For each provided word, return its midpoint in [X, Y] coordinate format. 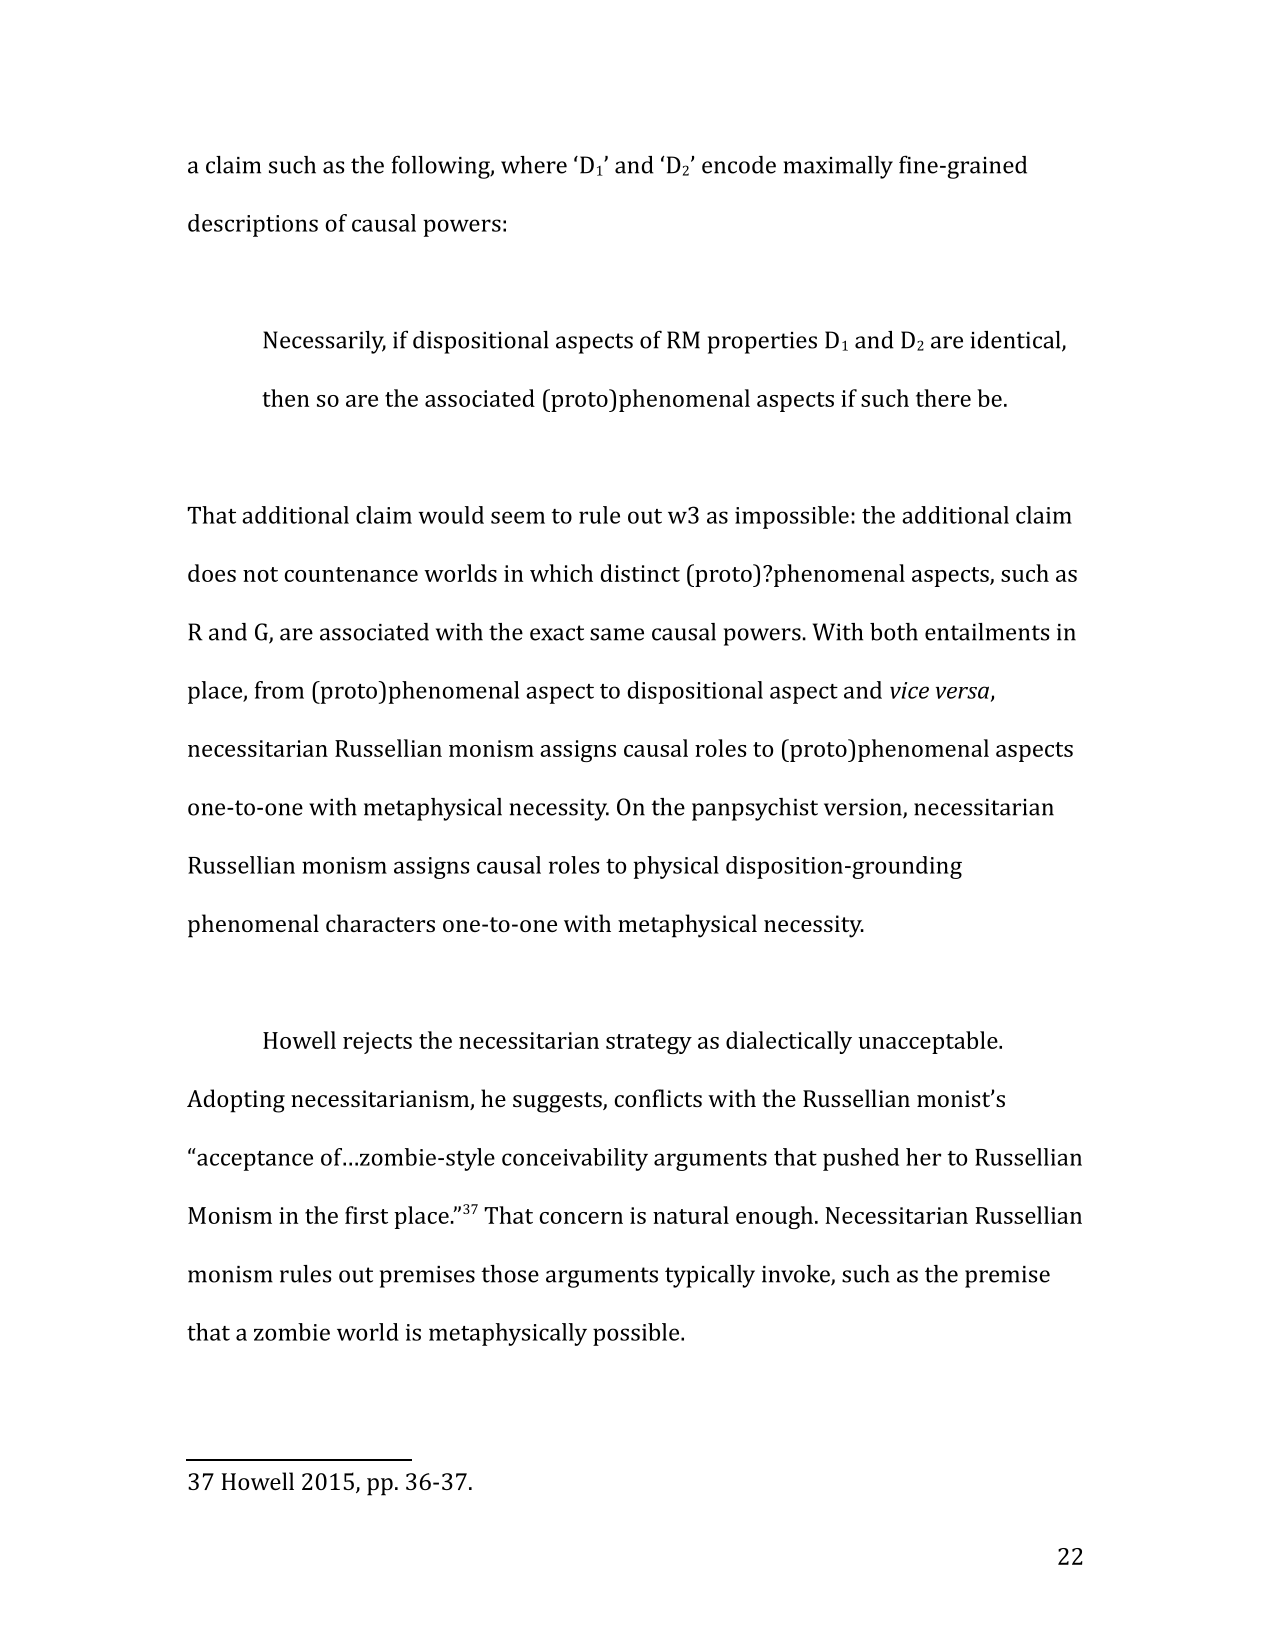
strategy [649, 1044]
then [285, 398]
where [534, 165]
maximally [838, 167]
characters [380, 923]
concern [581, 1218]
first [366, 1215]
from [279, 690]
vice [909, 690]
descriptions [253, 225]
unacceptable [929, 1042]
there [943, 398]
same [617, 634]
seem [518, 517]
